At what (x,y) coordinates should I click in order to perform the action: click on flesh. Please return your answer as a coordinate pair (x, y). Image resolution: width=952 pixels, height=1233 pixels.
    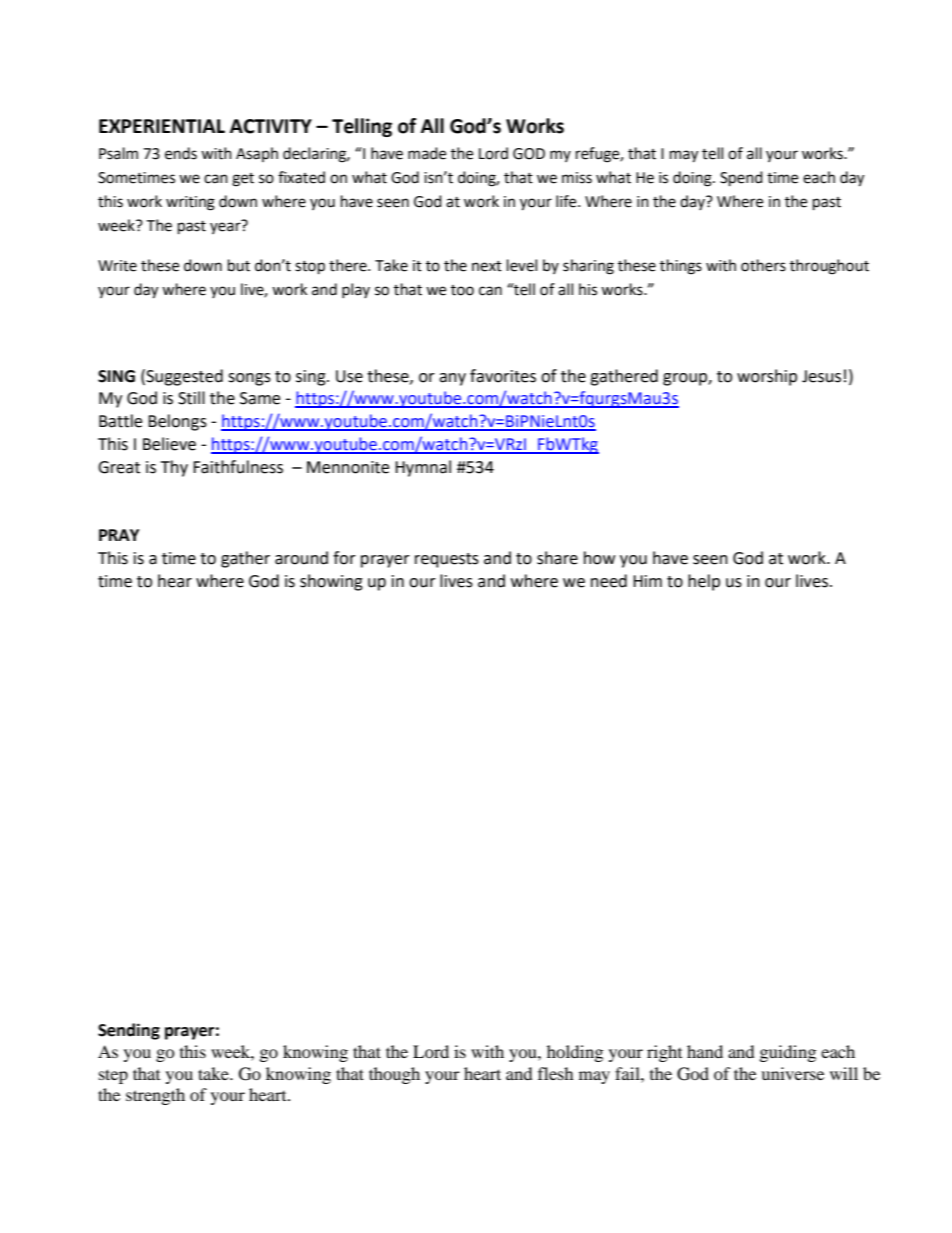
    Looking at the image, I should click on (556, 1073).
